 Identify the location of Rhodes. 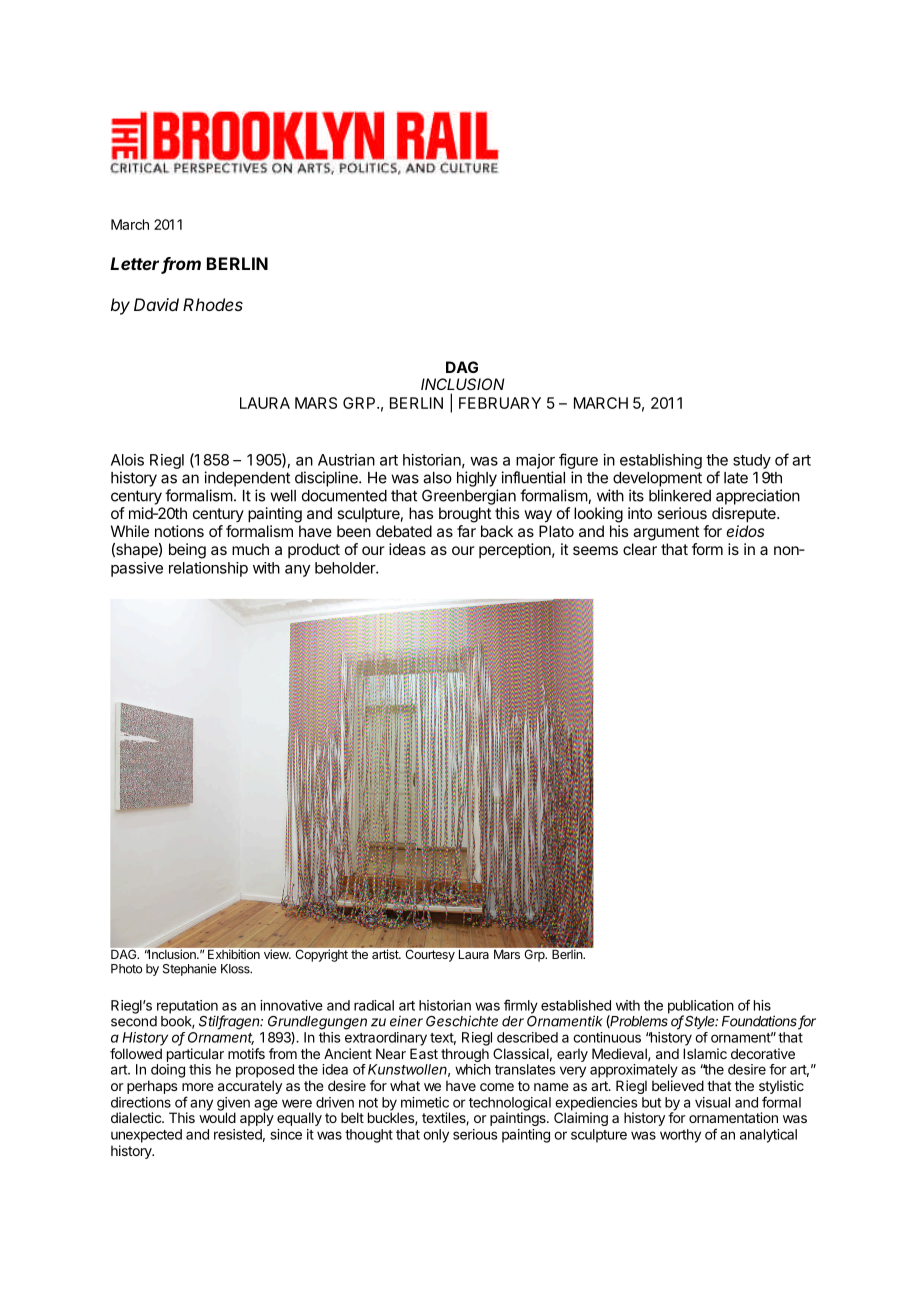
(213, 304).
